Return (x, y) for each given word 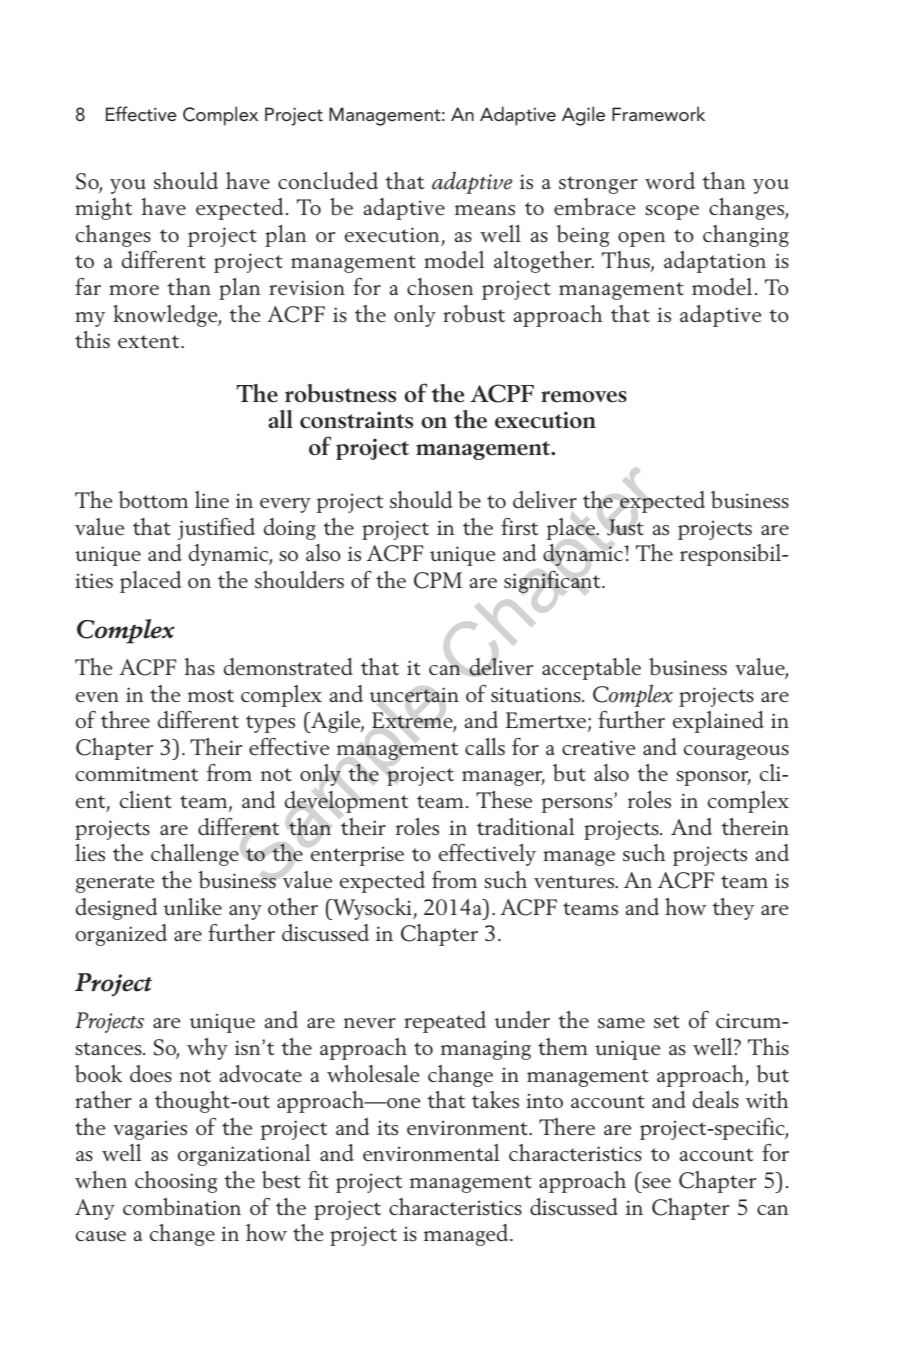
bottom (153, 500)
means (485, 210)
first (520, 527)
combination (182, 1206)
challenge (195, 855)
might (104, 209)
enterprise (357, 856)
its (387, 1128)
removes (584, 397)
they (733, 909)
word (670, 180)
